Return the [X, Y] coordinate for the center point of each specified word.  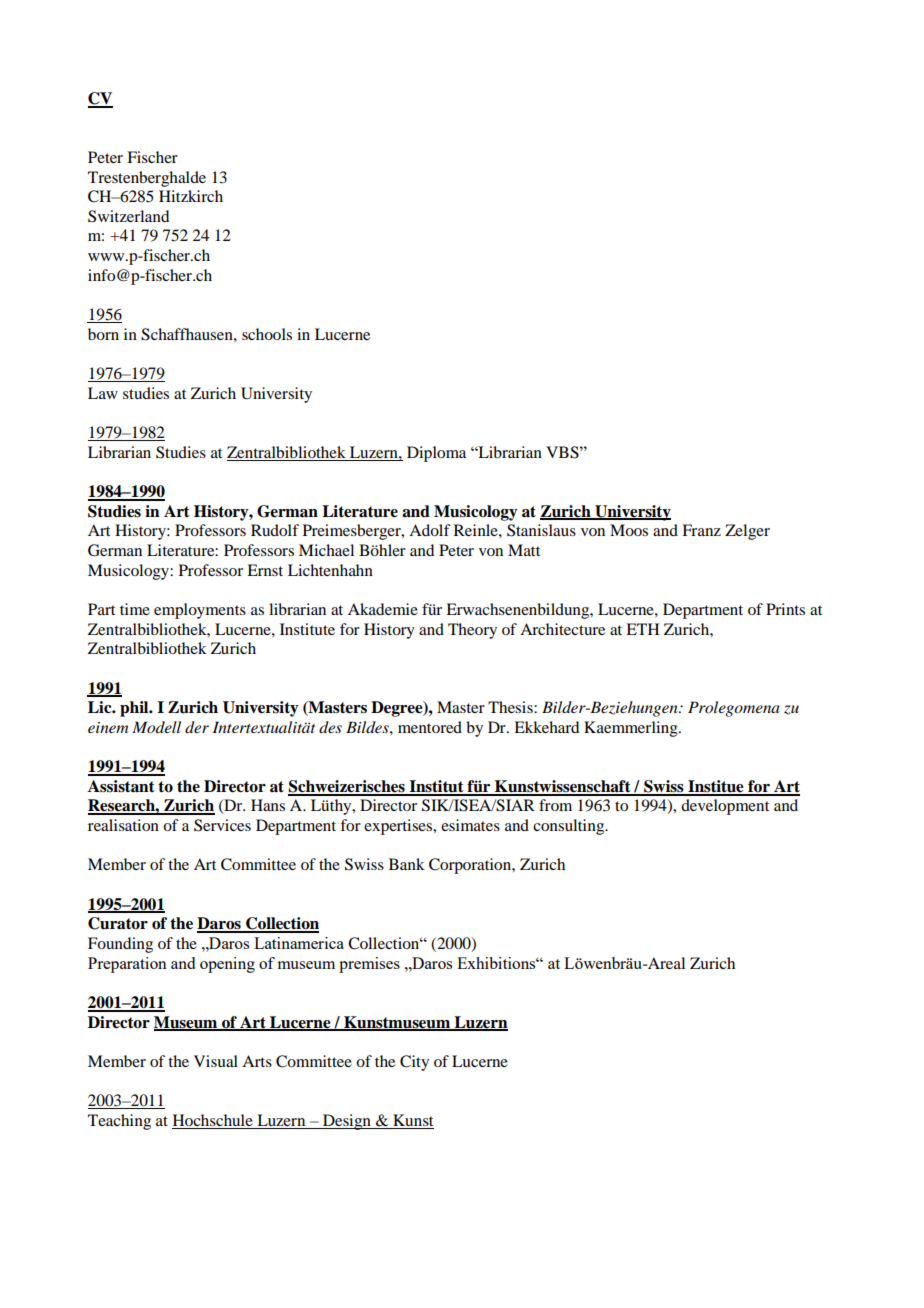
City [414, 1063]
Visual [216, 1061]
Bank [407, 864]
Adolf [430, 530]
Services [222, 825]
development [725, 807]
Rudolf [275, 530]
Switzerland [128, 216]
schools [267, 334]
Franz [701, 530]
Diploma [436, 454]
